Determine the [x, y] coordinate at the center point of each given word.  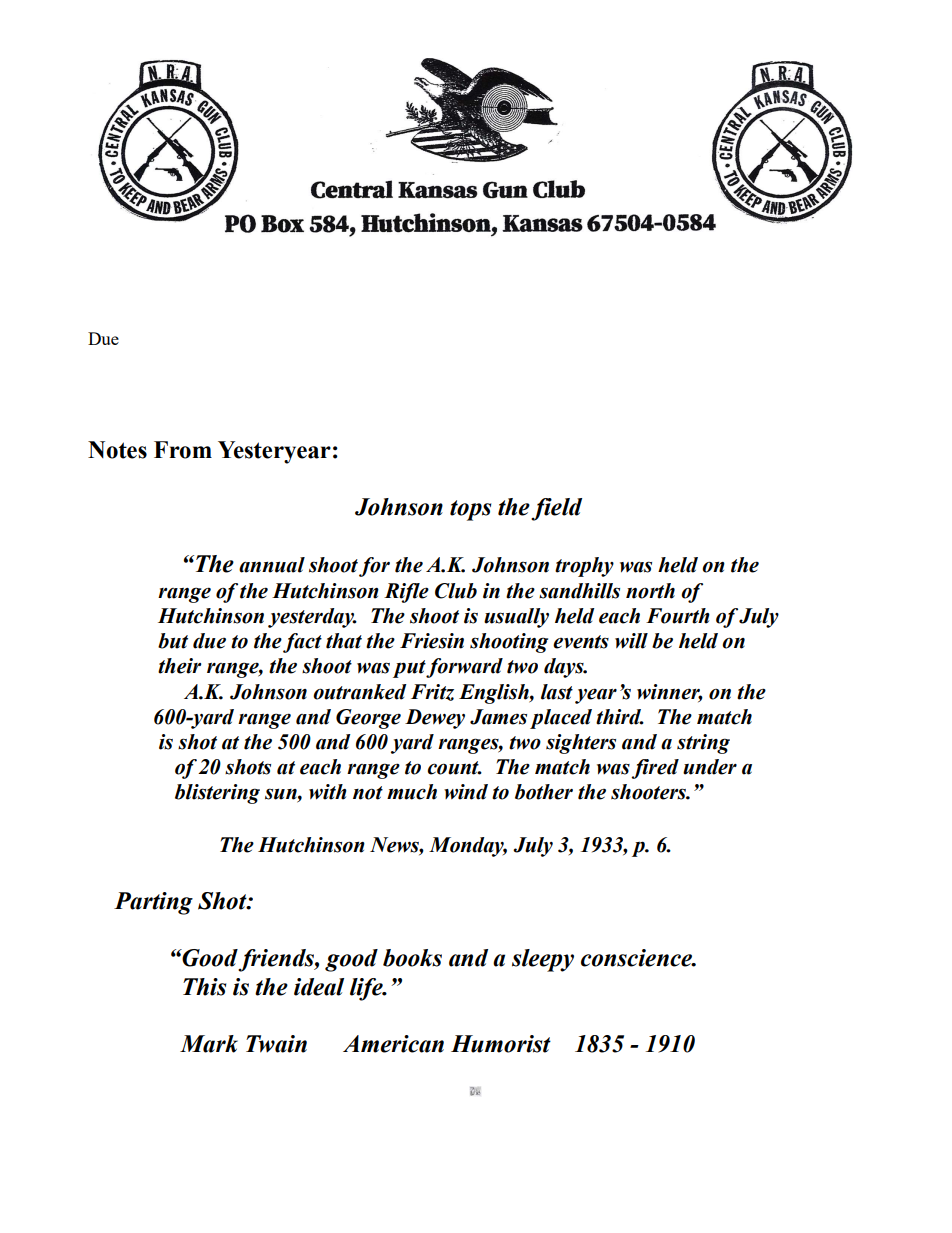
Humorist [501, 1044]
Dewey [435, 719]
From [183, 450]
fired [655, 769]
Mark [209, 1044]
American [393, 1044]
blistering [217, 794]
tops [470, 510]
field [556, 509]
